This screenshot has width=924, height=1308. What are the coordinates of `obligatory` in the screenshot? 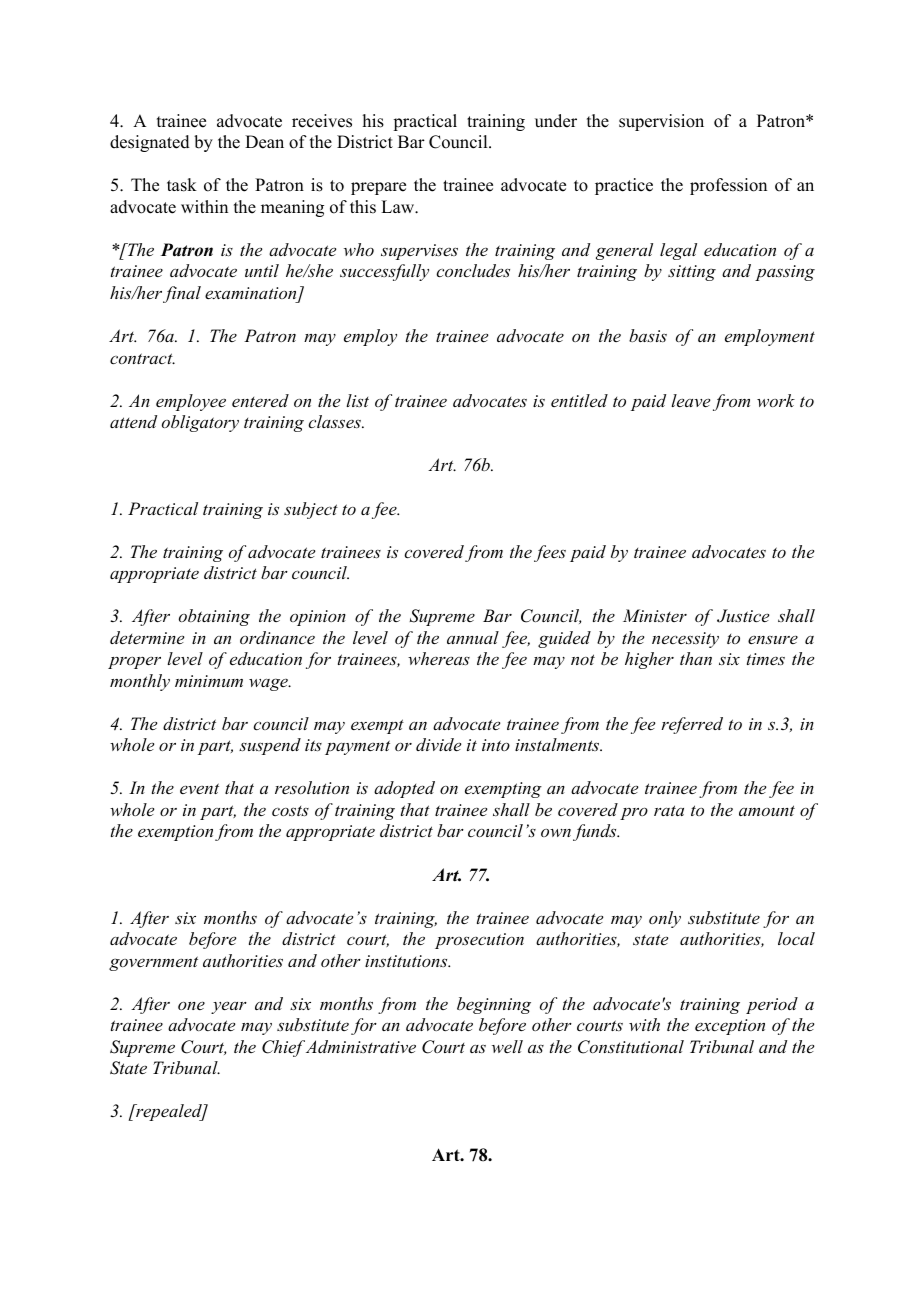 It's located at (200, 423).
